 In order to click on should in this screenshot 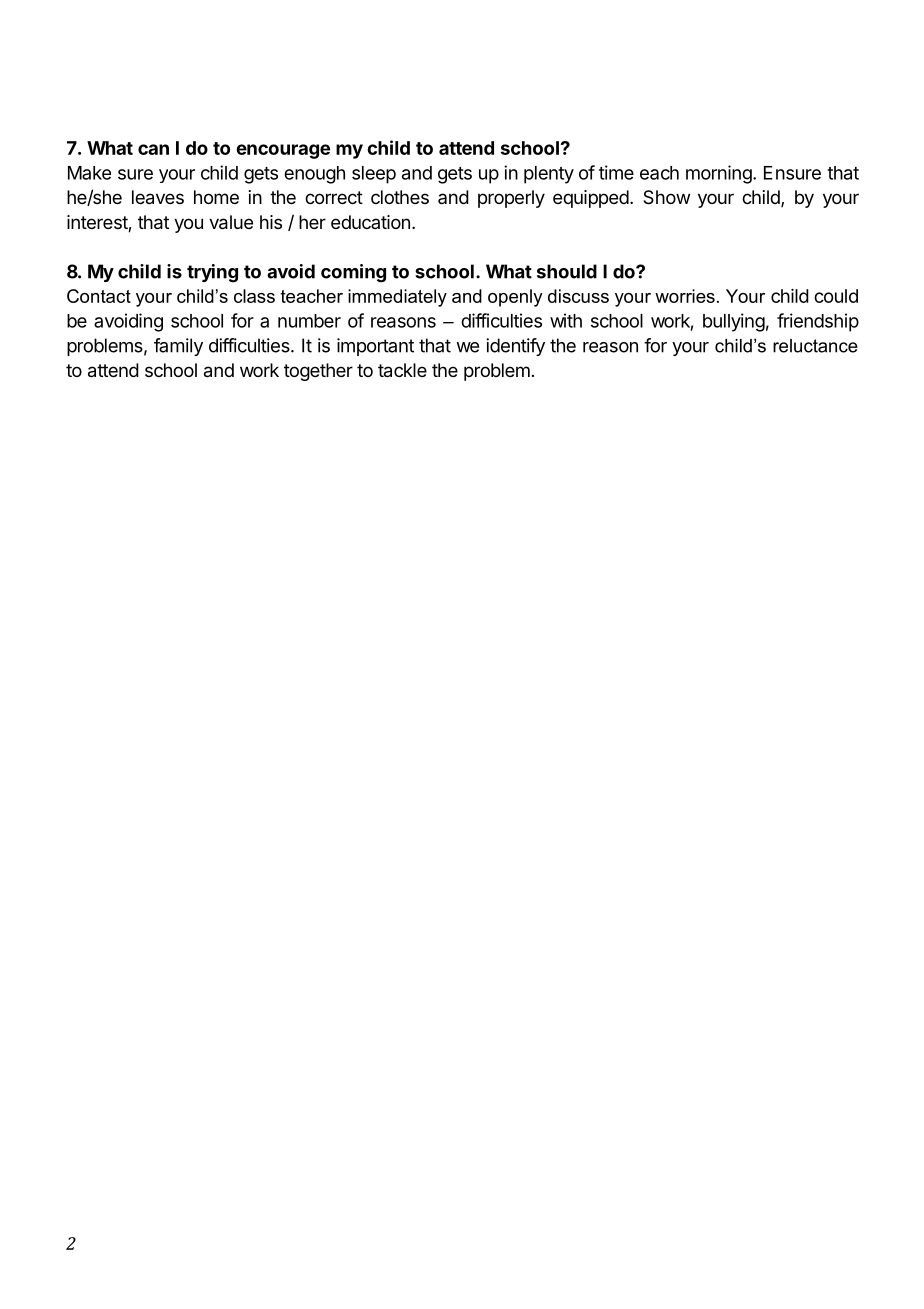, I will do `click(567, 271)`.
